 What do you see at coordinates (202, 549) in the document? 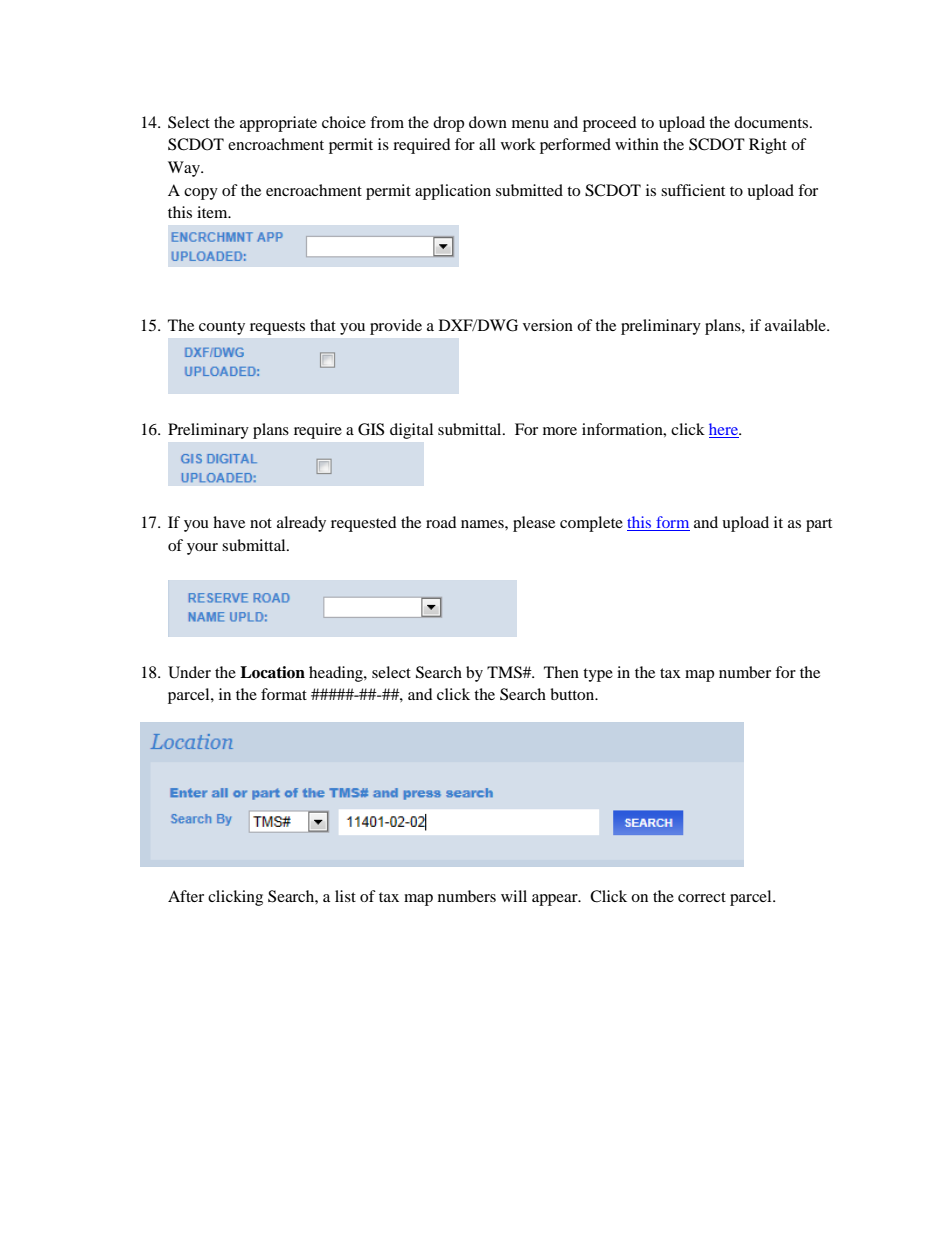
I see `your` at bounding box center [202, 549].
